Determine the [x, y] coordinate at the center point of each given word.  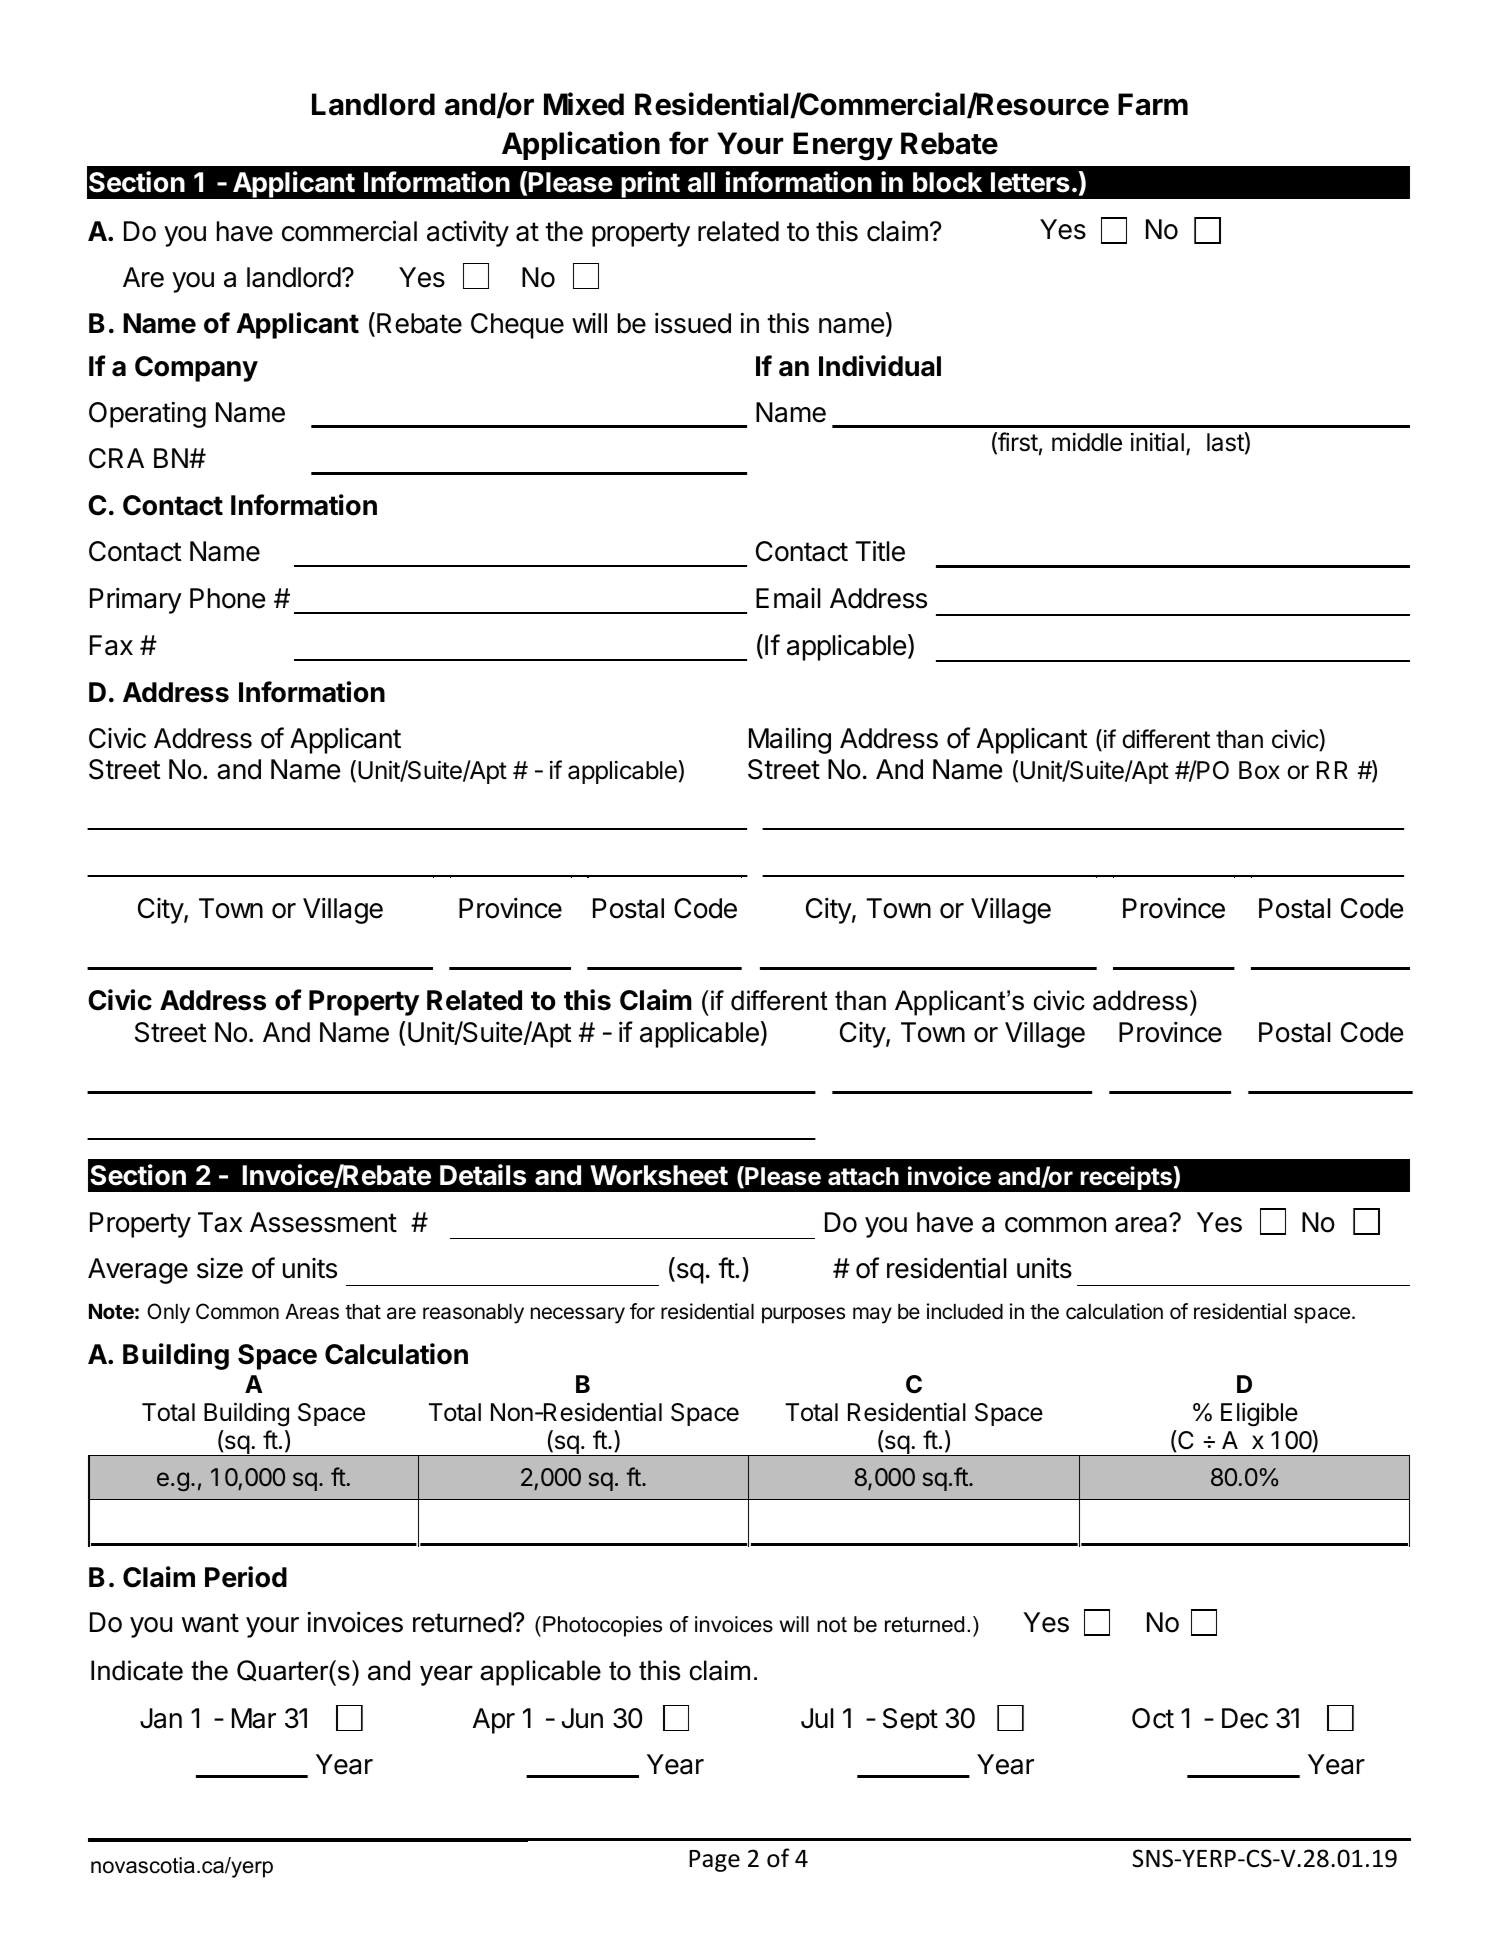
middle [1087, 442]
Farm [1153, 104]
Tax [220, 1222]
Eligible [1259, 1414]
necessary [578, 1315]
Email [788, 598]
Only [168, 1313]
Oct [1153, 1718]
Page [714, 1861]
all [701, 182]
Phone [227, 598]
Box [1259, 770]
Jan [161, 1718]
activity [468, 233]
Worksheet [659, 1175]
